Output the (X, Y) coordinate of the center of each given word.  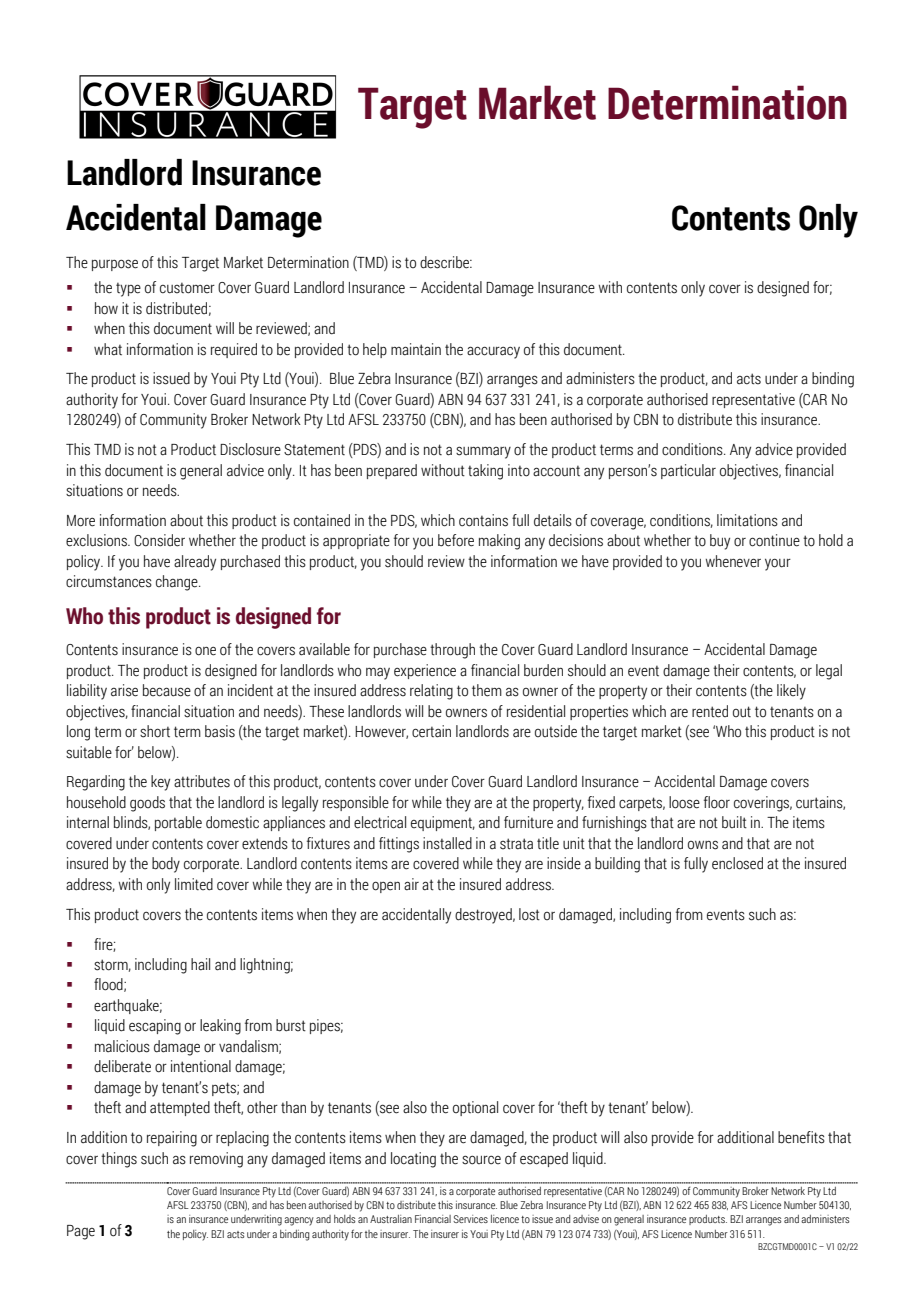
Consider (159, 540)
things (119, 1160)
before (456, 540)
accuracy (493, 352)
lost (529, 914)
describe (445, 262)
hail (200, 964)
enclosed (737, 863)
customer (187, 288)
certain (431, 731)
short (155, 731)
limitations (747, 520)
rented (710, 711)
